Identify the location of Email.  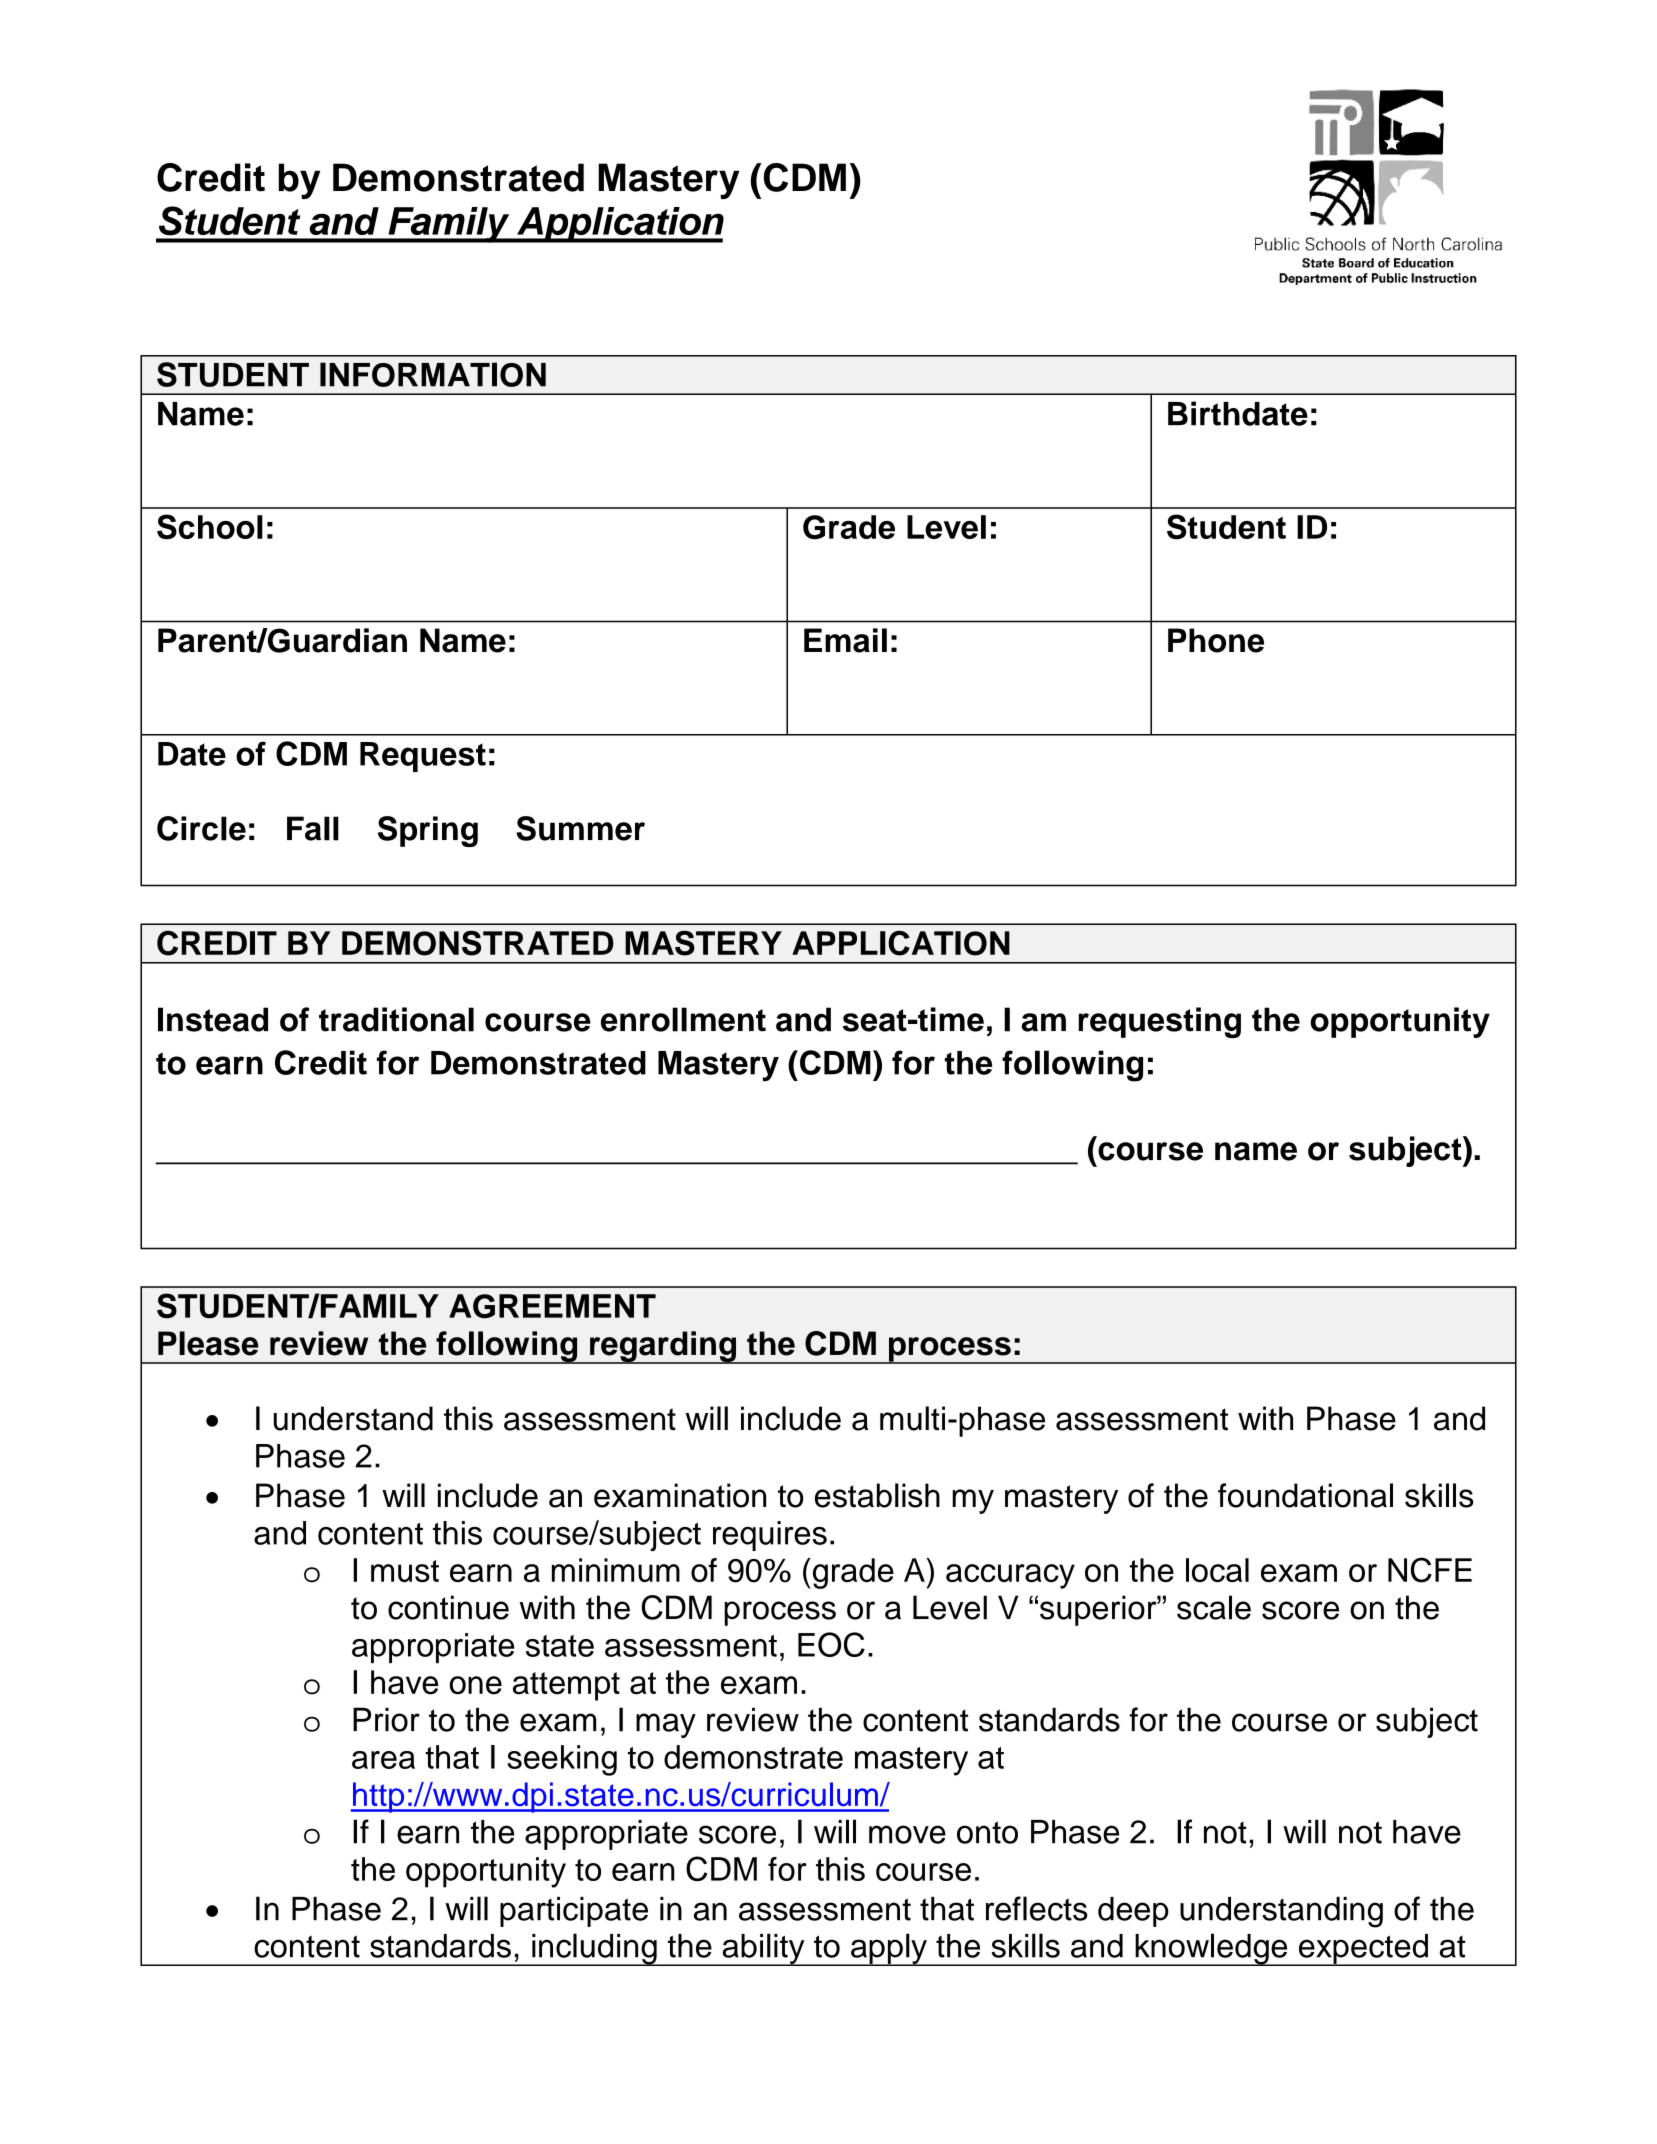
(845, 640).
